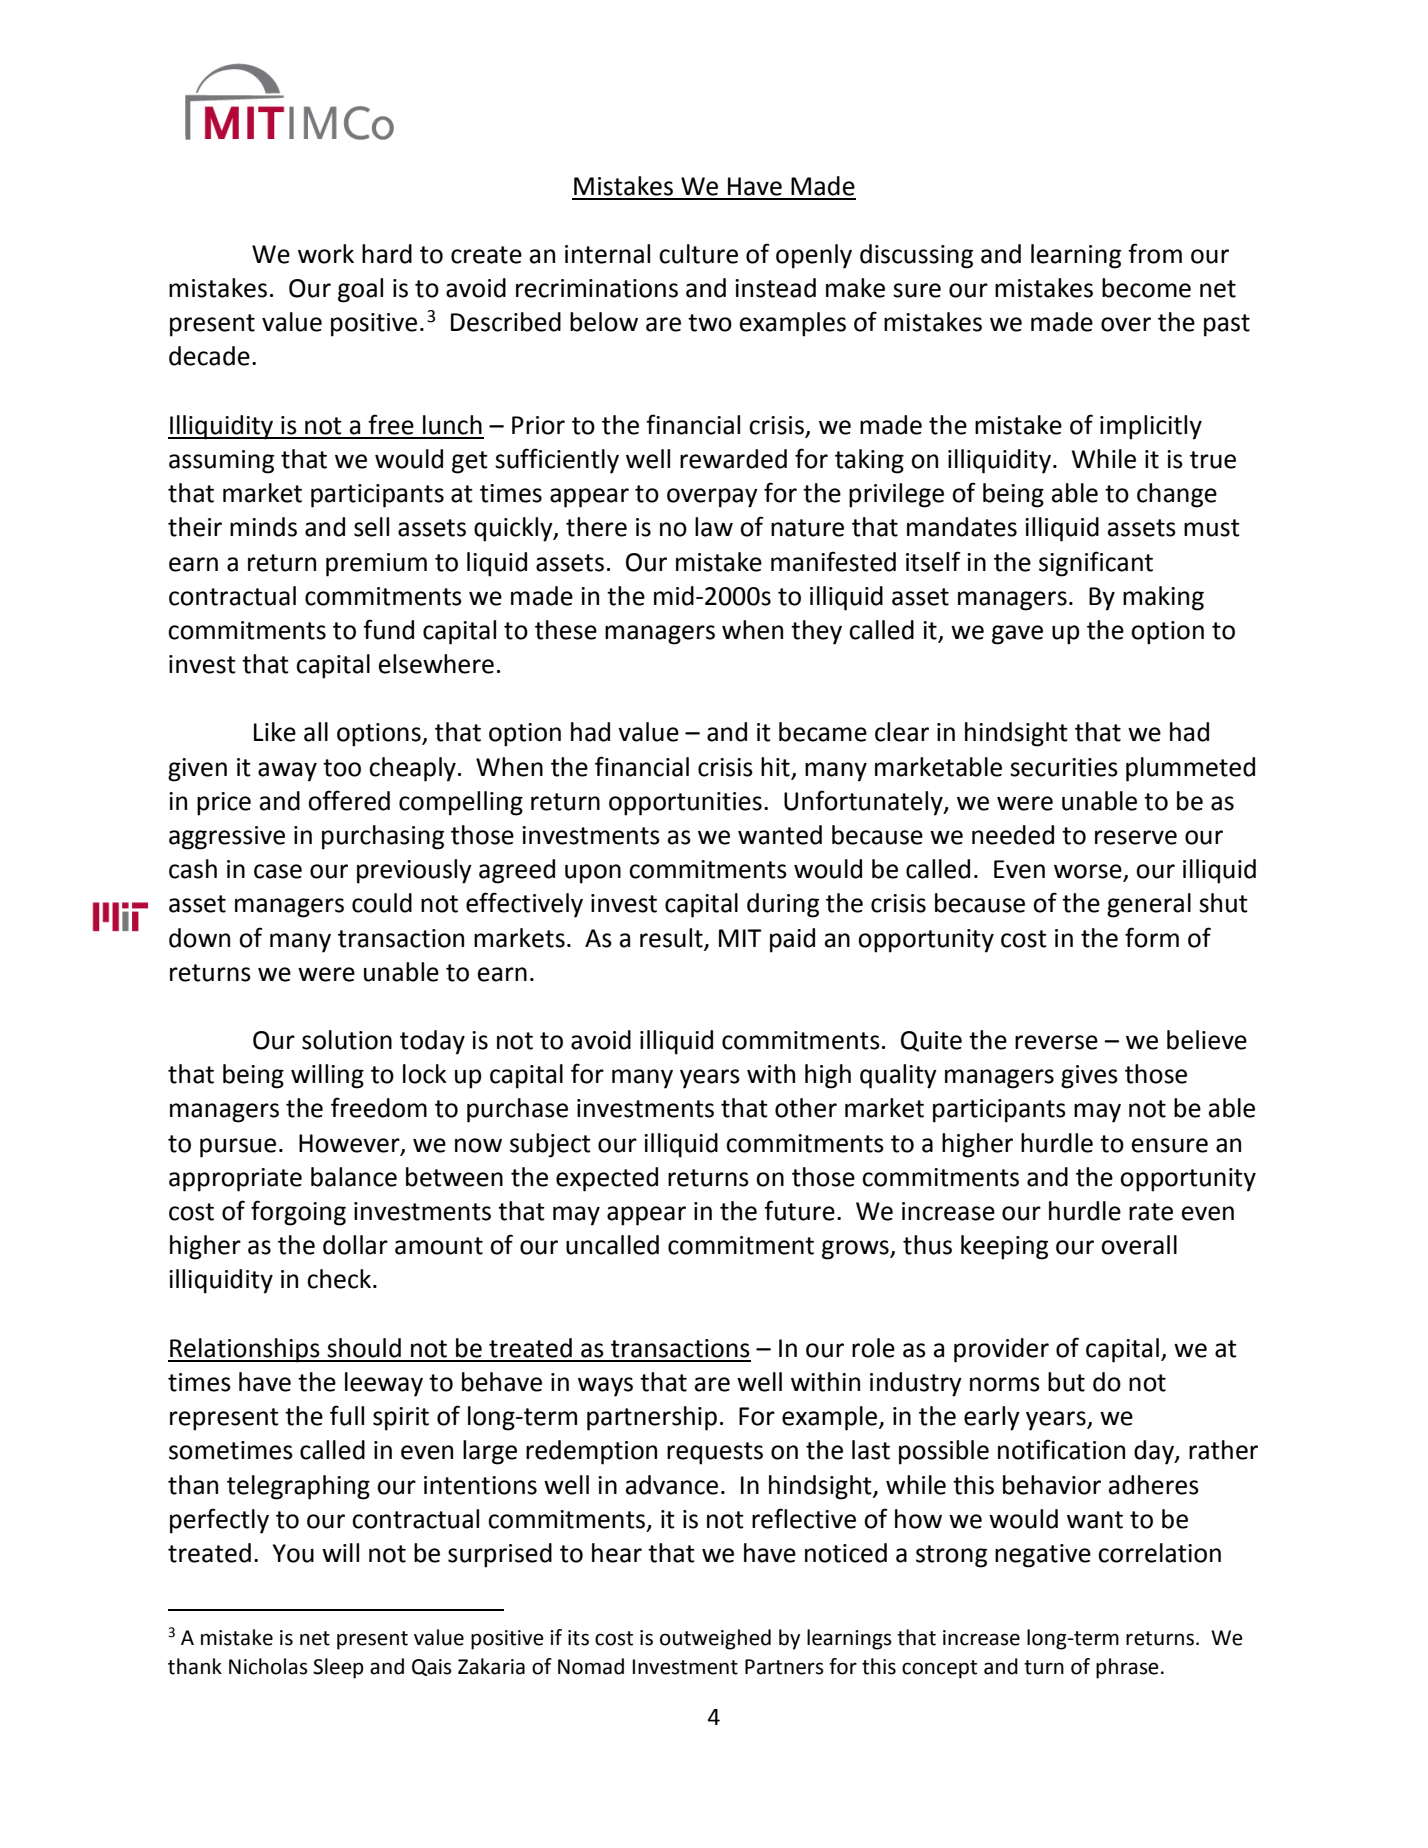 This screenshot has width=1428, height=1848. What do you see at coordinates (672, 938) in the screenshot?
I see `result` at bounding box center [672, 938].
